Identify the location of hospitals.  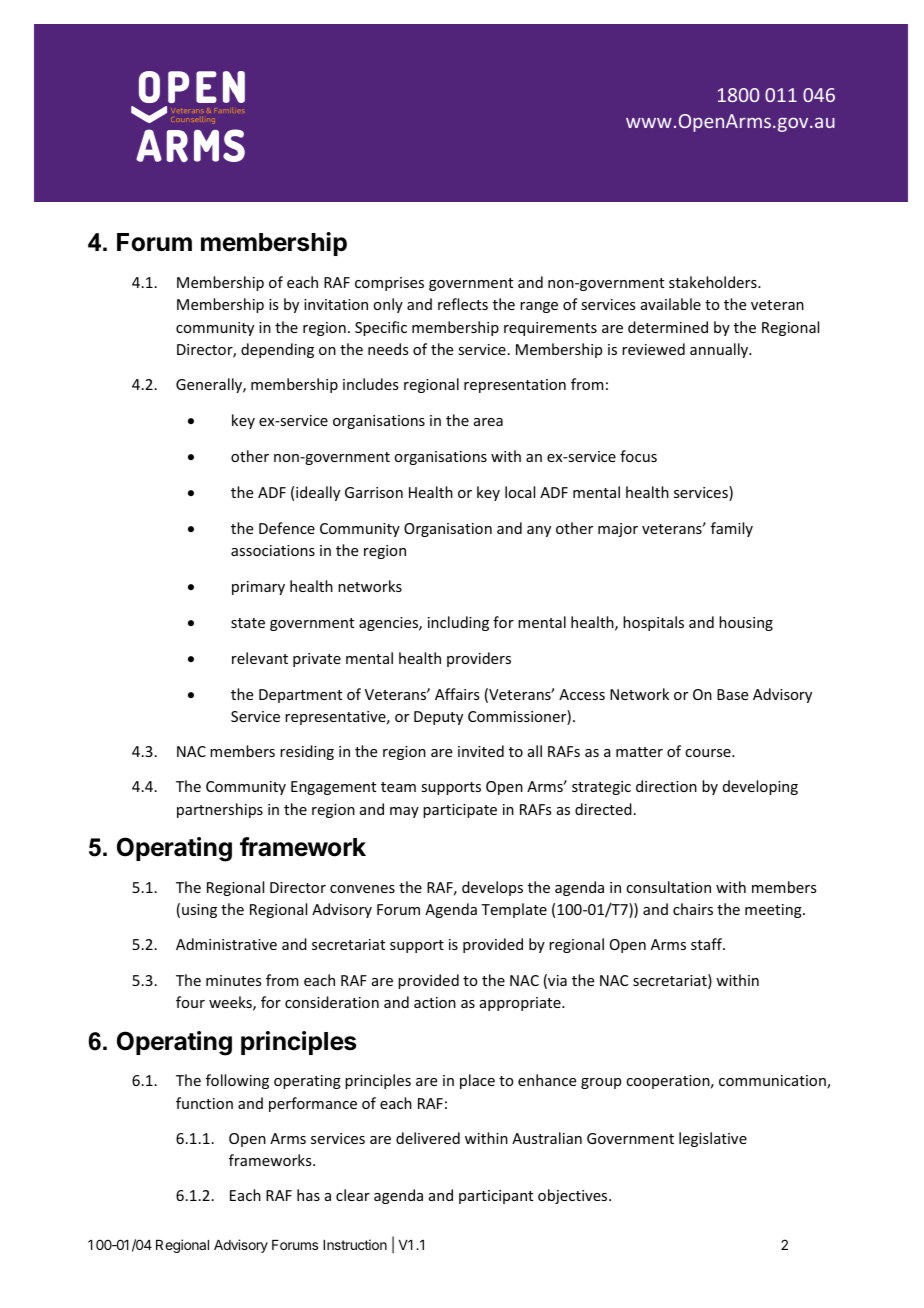
(653, 623).
